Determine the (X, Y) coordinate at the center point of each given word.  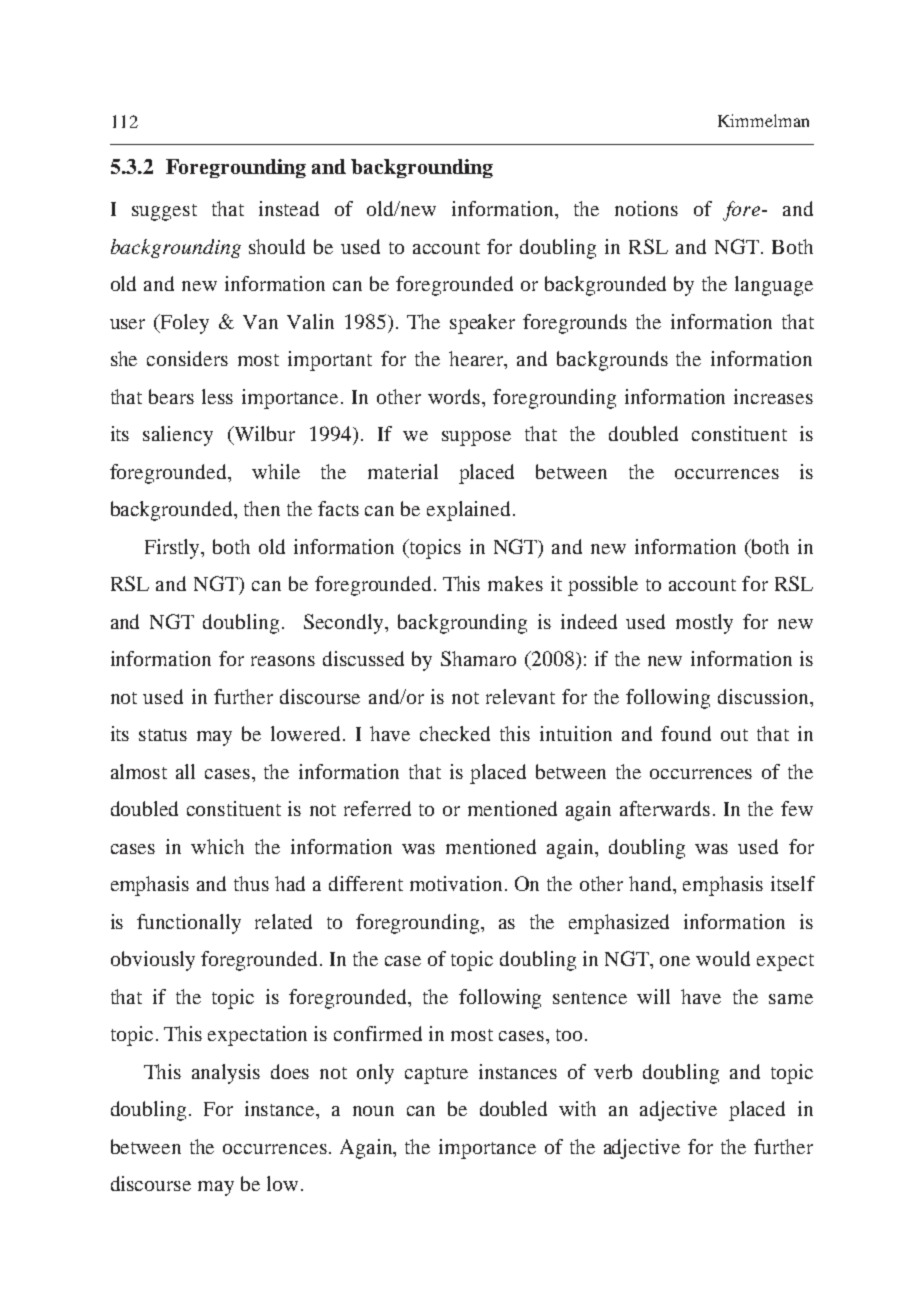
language (774, 286)
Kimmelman (763, 120)
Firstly (173, 549)
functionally (189, 924)
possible (603, 586)
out (734, 735)
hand (652, 885)
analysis (226, 1074)
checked (455, 733)
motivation (458, 883)
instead (289, 208)
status (163, 735)
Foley (184, 324)
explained (470, 511)
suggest (164, 212)
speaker (482, 324)
